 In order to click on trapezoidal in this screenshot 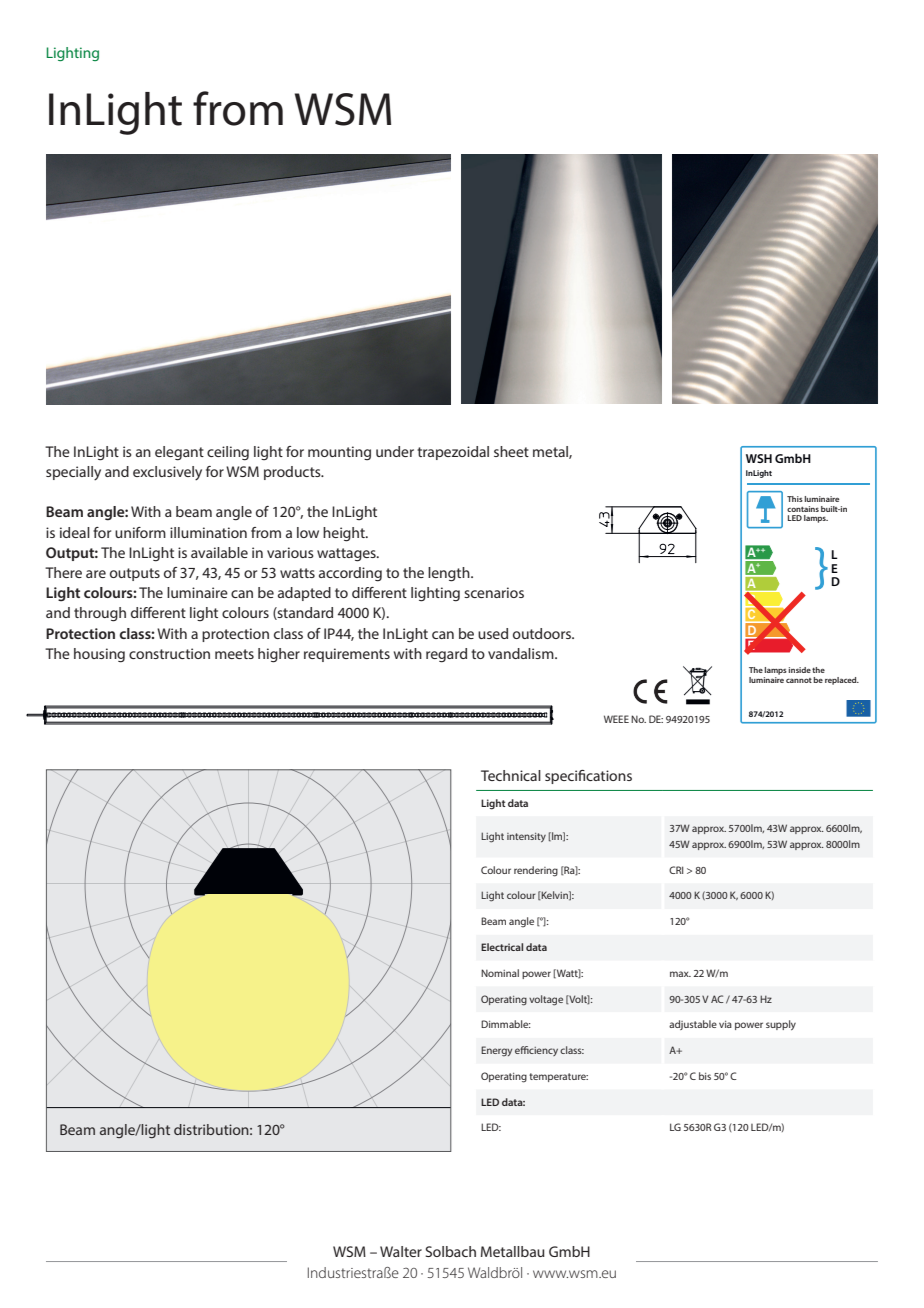, I will do `click(453, 453)`.
